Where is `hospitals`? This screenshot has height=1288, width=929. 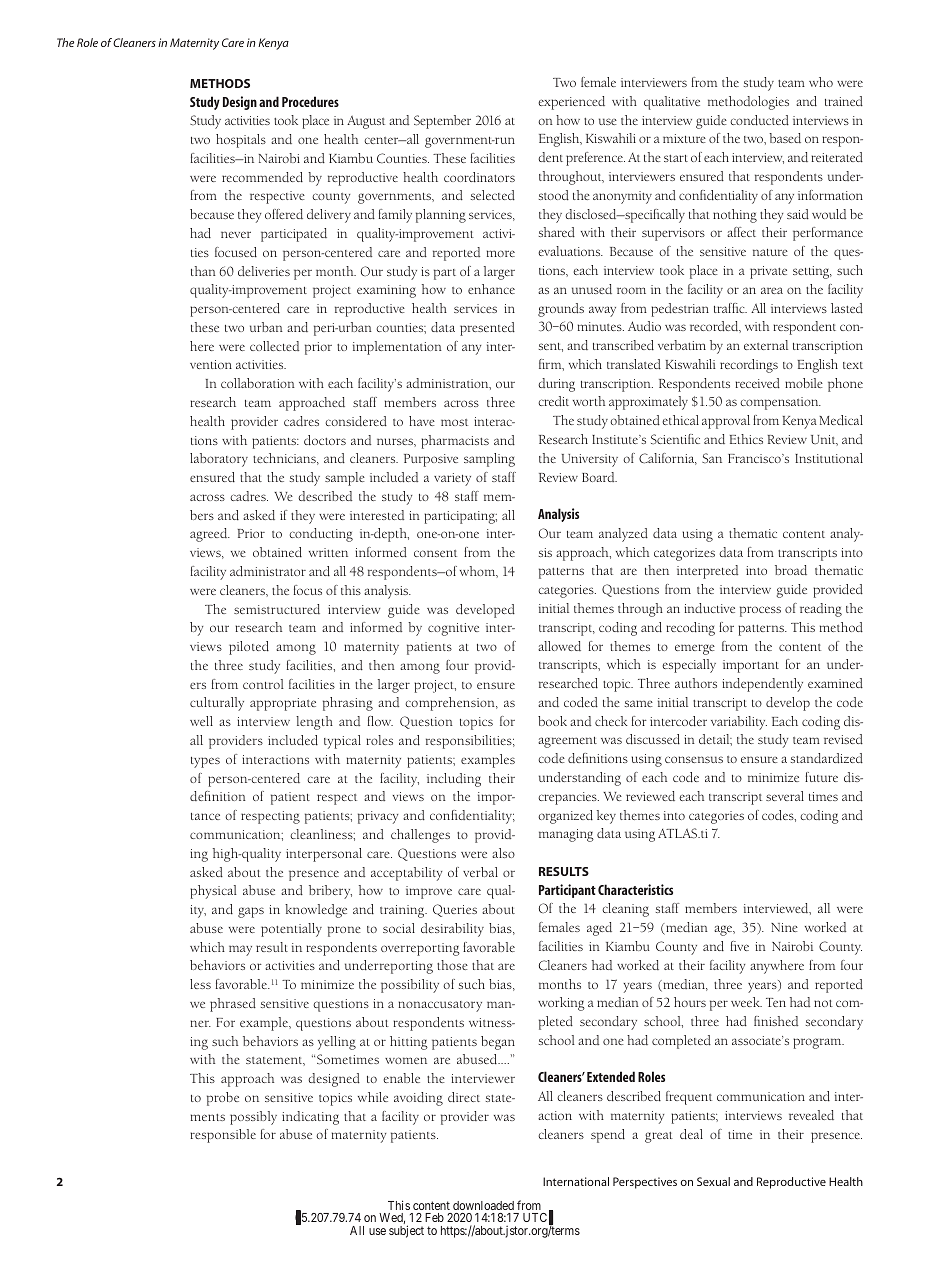
hospitals is located at coordinates (241, 141).
